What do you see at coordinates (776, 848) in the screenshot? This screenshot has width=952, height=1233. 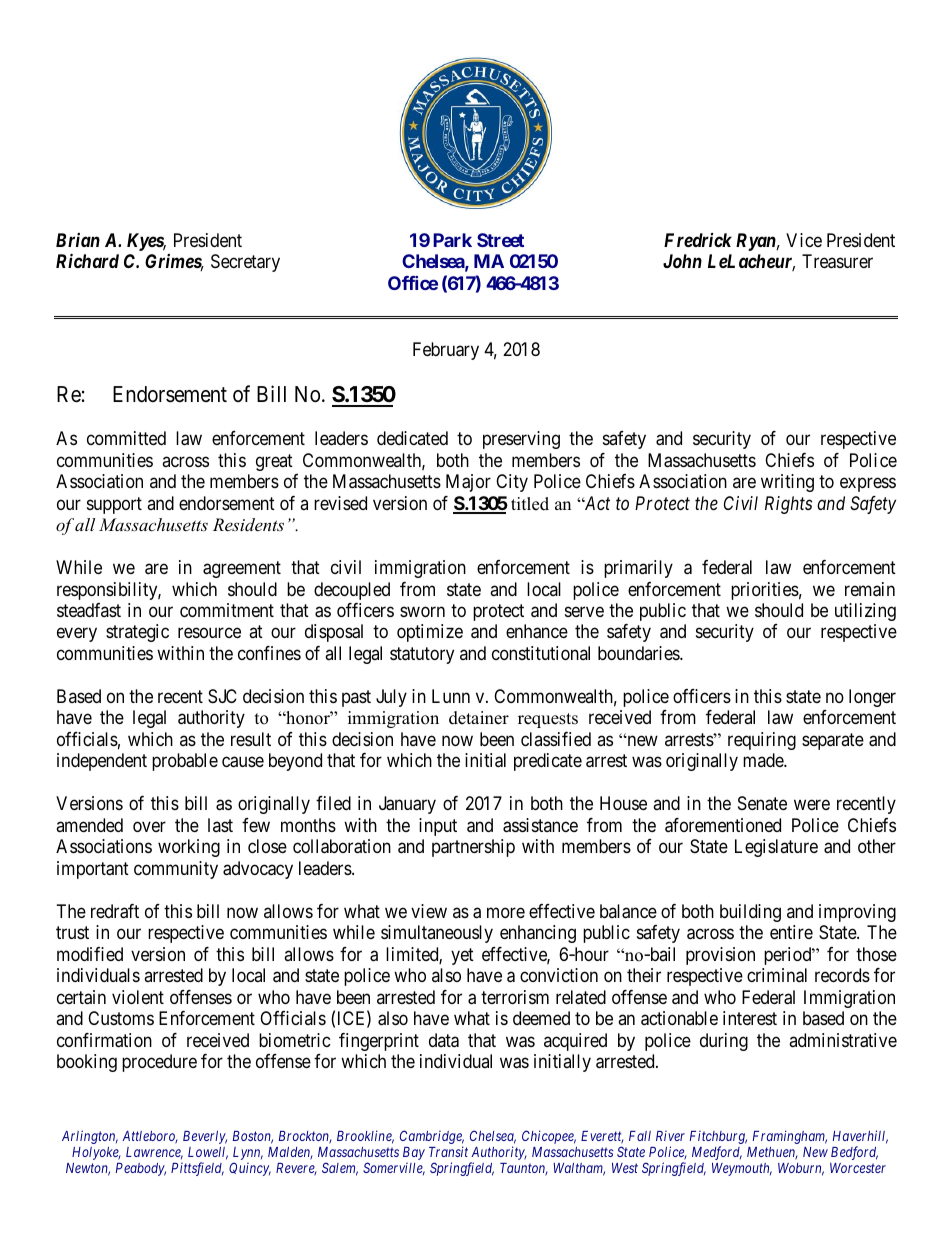 I see `Legislature` at bounding box center [776, 848].
